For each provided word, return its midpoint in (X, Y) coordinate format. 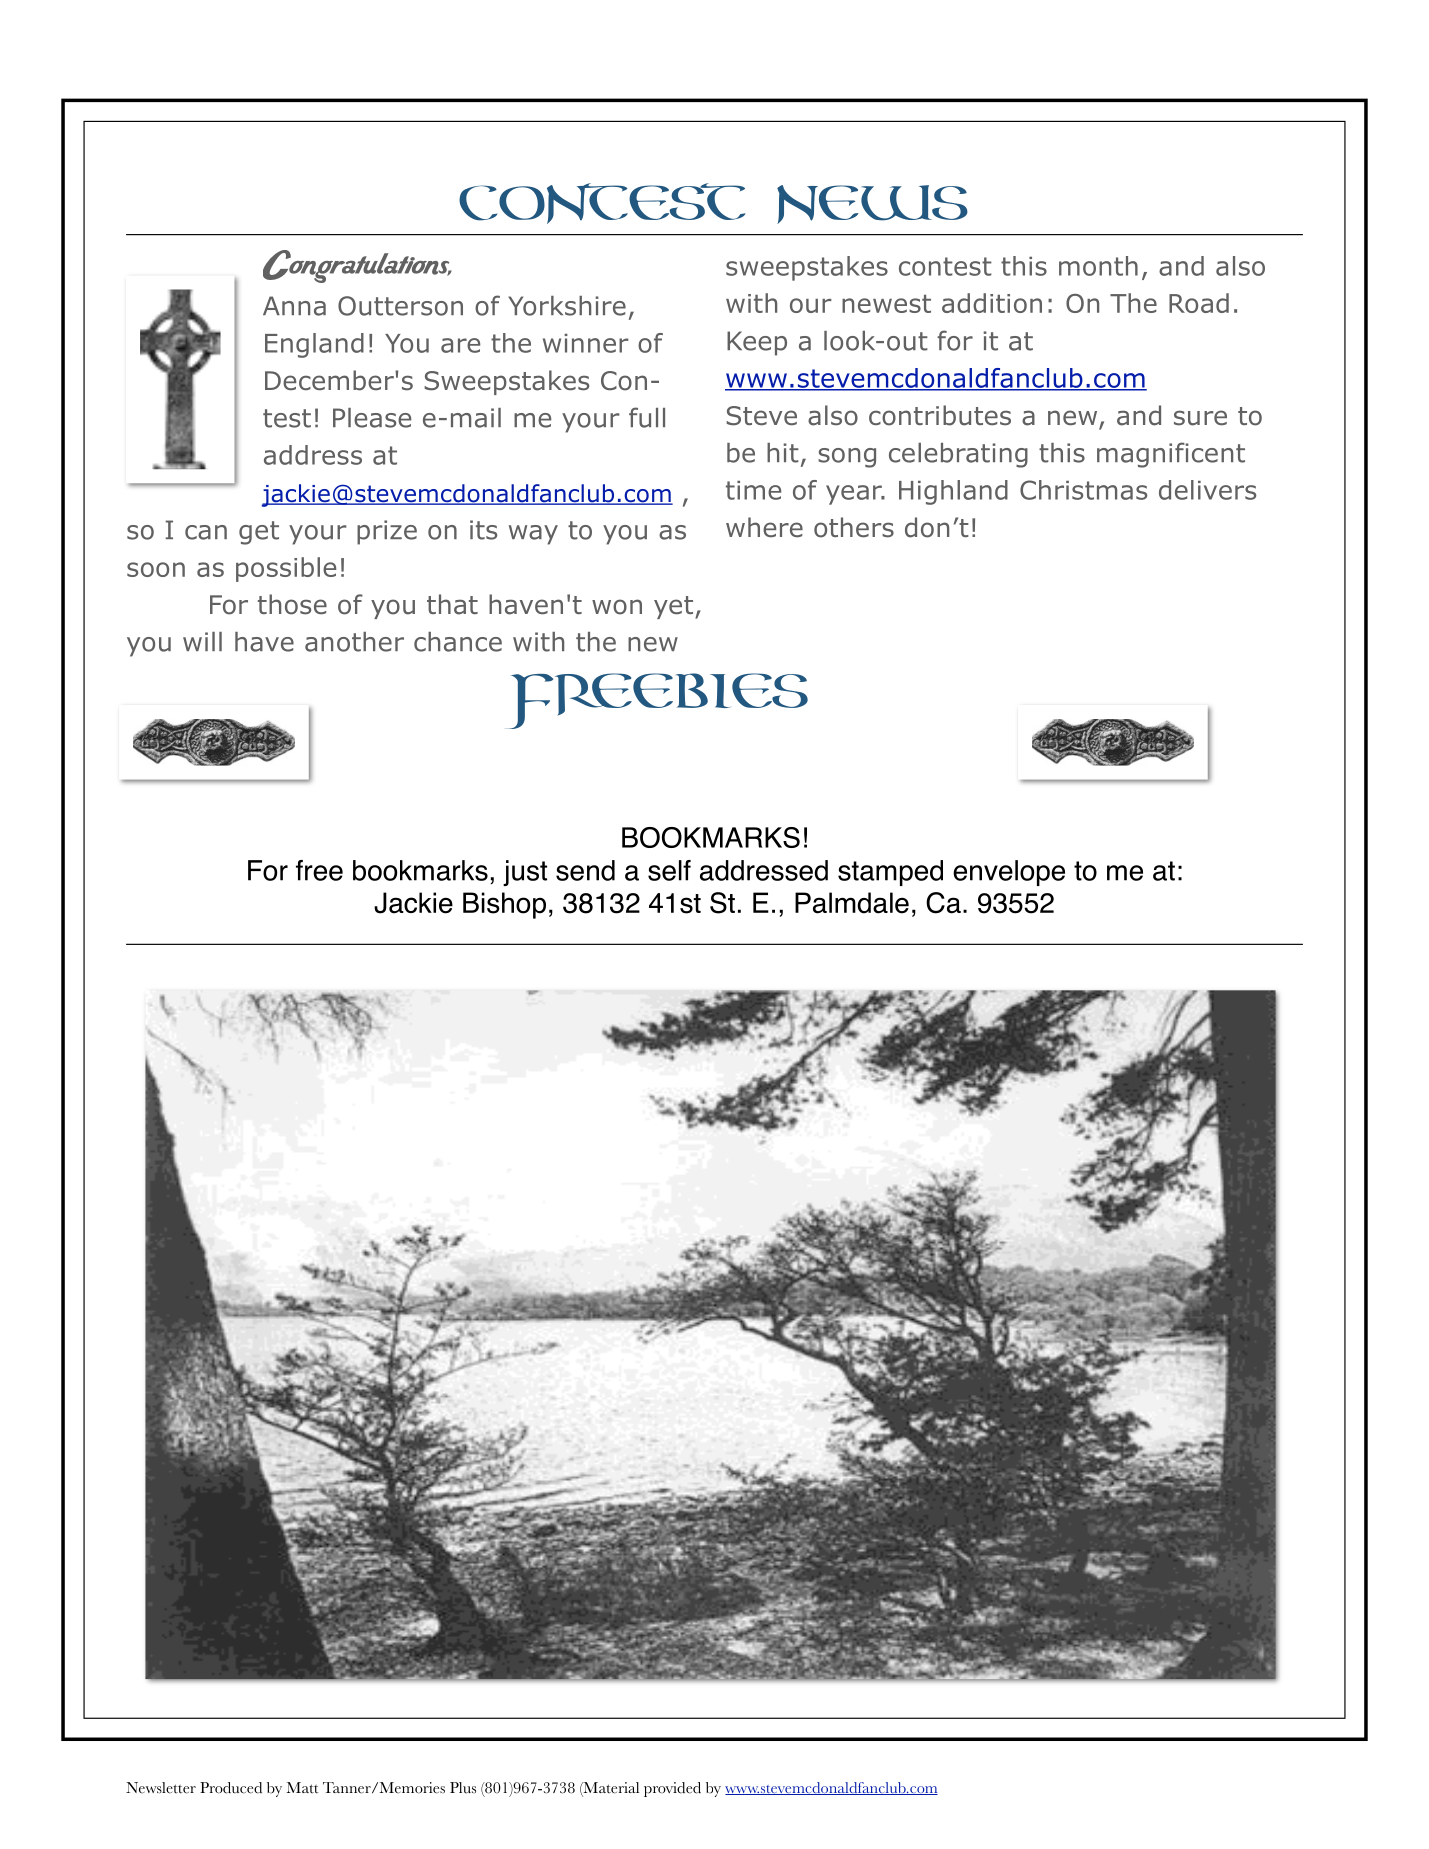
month (1098, 266)
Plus (463, 1788)
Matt (303, 1788)
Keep (757, 343)
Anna (294, 306)
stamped (890, 873)
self (669, 870)
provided (672, 1789)
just (525, 873)
